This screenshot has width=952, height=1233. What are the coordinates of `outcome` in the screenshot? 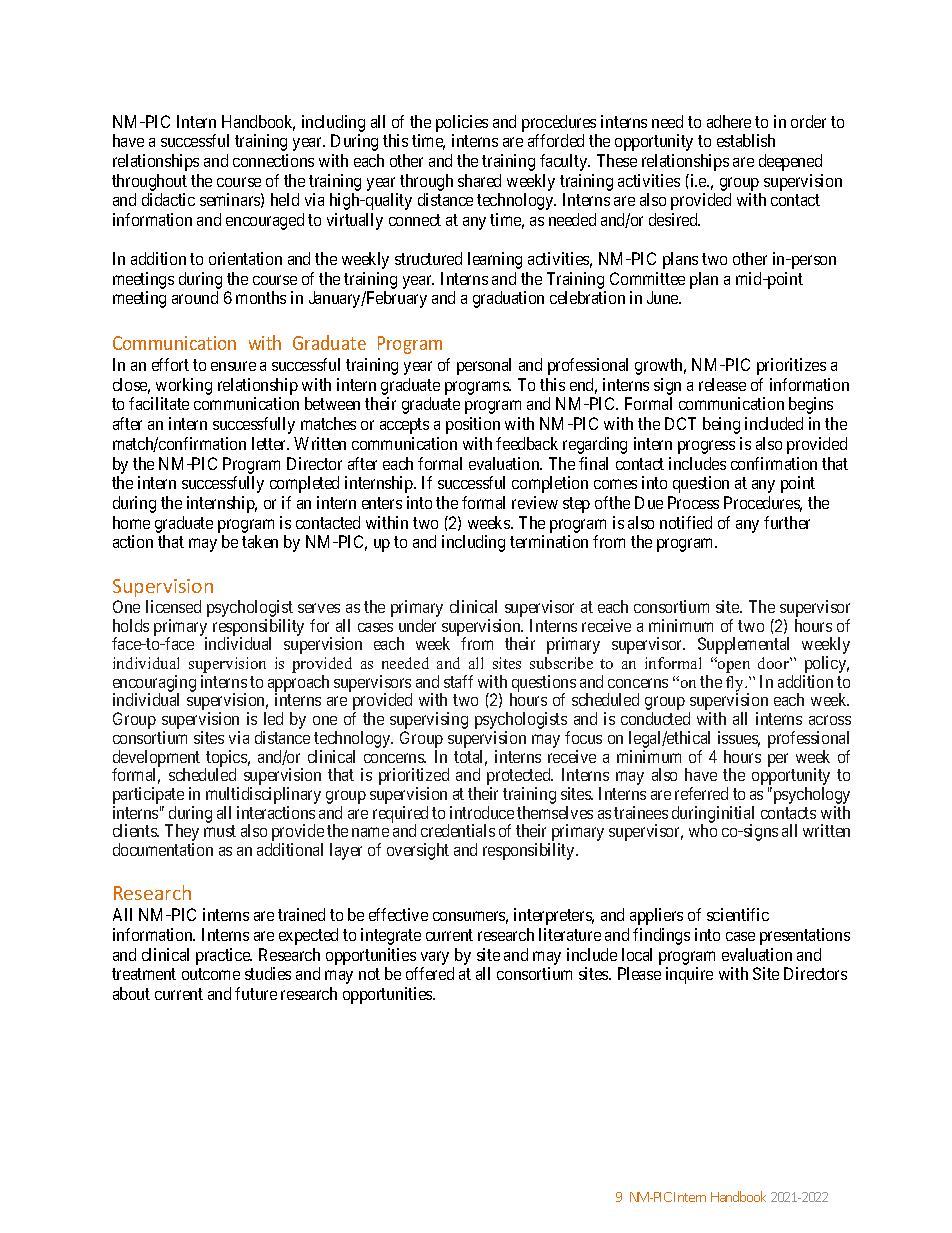 It's located at (211, 974).
